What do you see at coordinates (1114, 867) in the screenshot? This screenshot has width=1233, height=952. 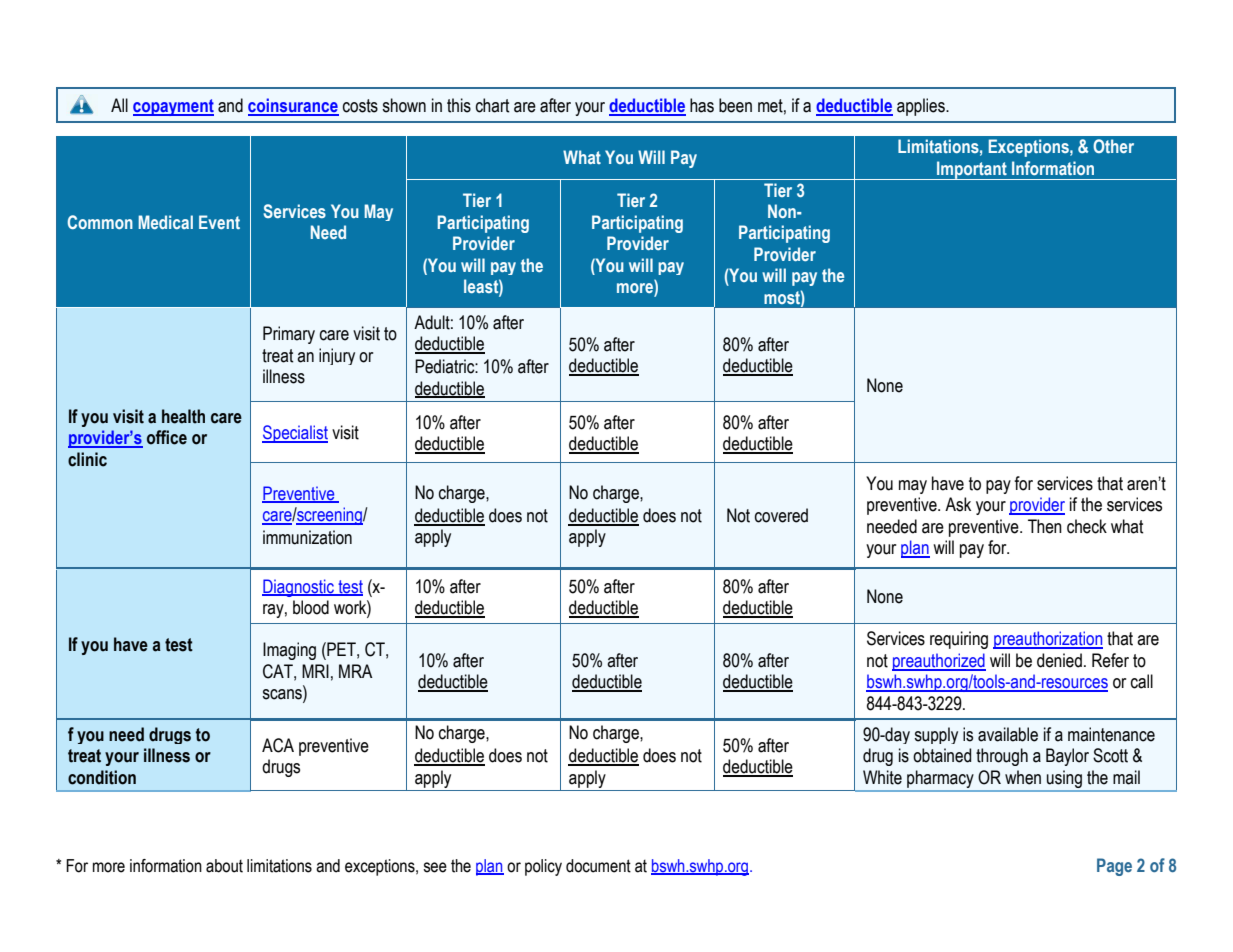 I see `Page` at bounding box center [1114, 867].
